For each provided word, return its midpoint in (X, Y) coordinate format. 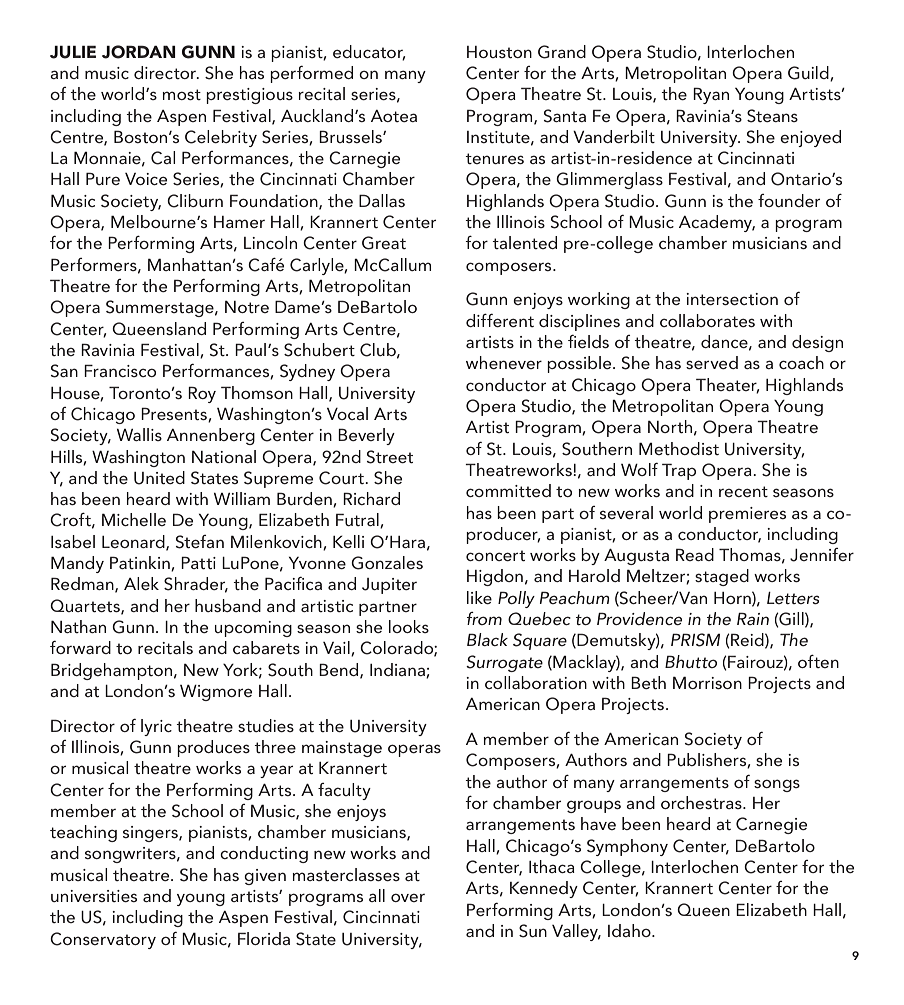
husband (228, 605)
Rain (753, 618)
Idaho (630, 930)
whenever (504, 362)
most (181, 94)
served (712, 362)
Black (487, 639)
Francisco (120, 370)
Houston (499, 52)
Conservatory (103, 940)
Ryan (711, 95)
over (408, 897)
